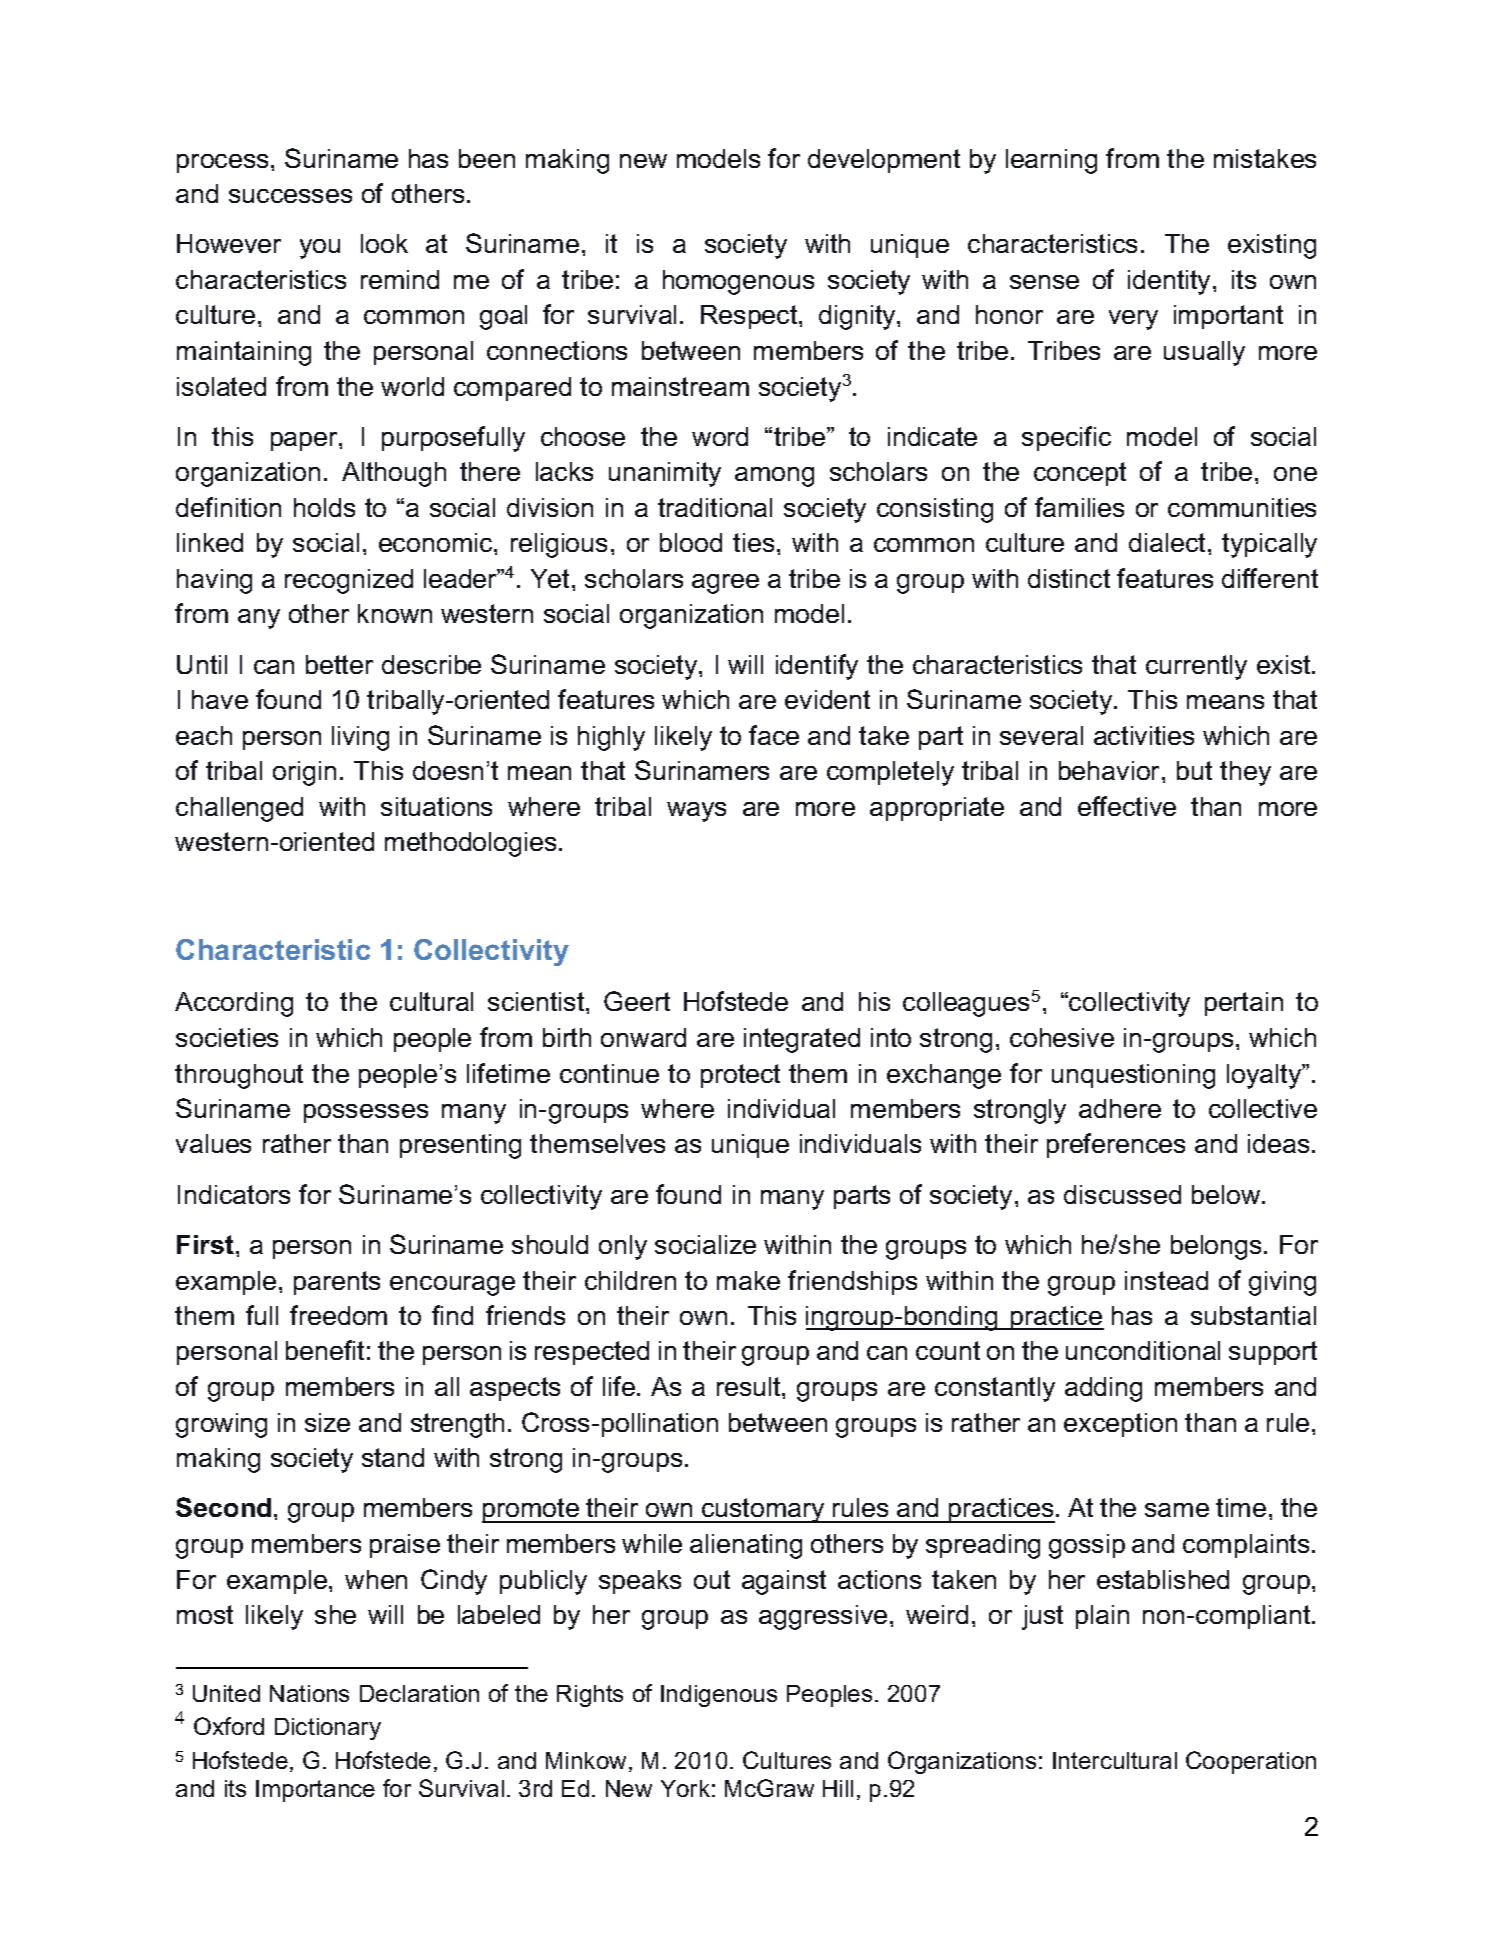 The image size is (1495, 1935). What do you see at coordinates (719, 1696) in the screenshot?
I see `Indigenous` at bounding box center [719, 1696].
